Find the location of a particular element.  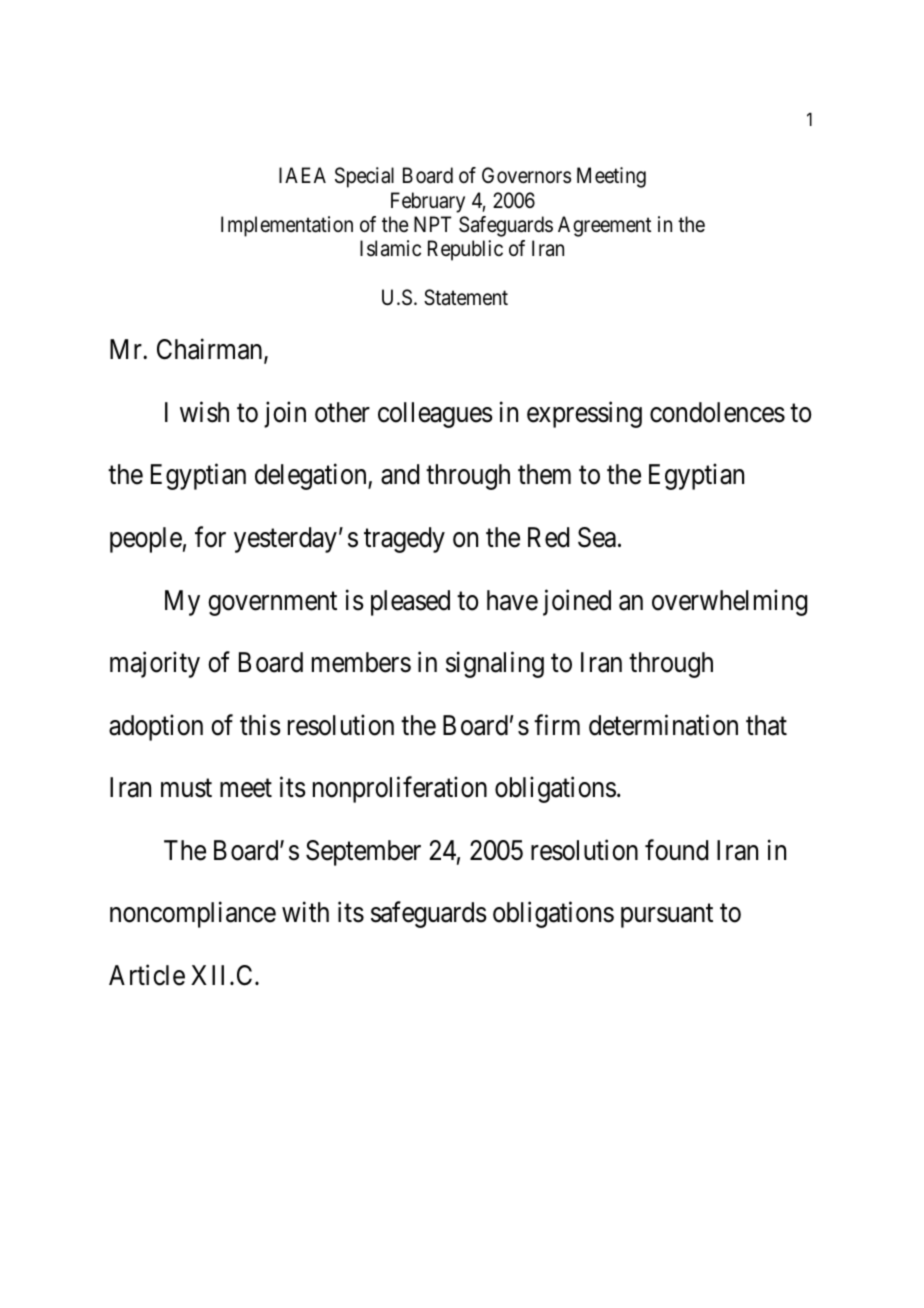

pleased is located at coordinates (410, 603).
